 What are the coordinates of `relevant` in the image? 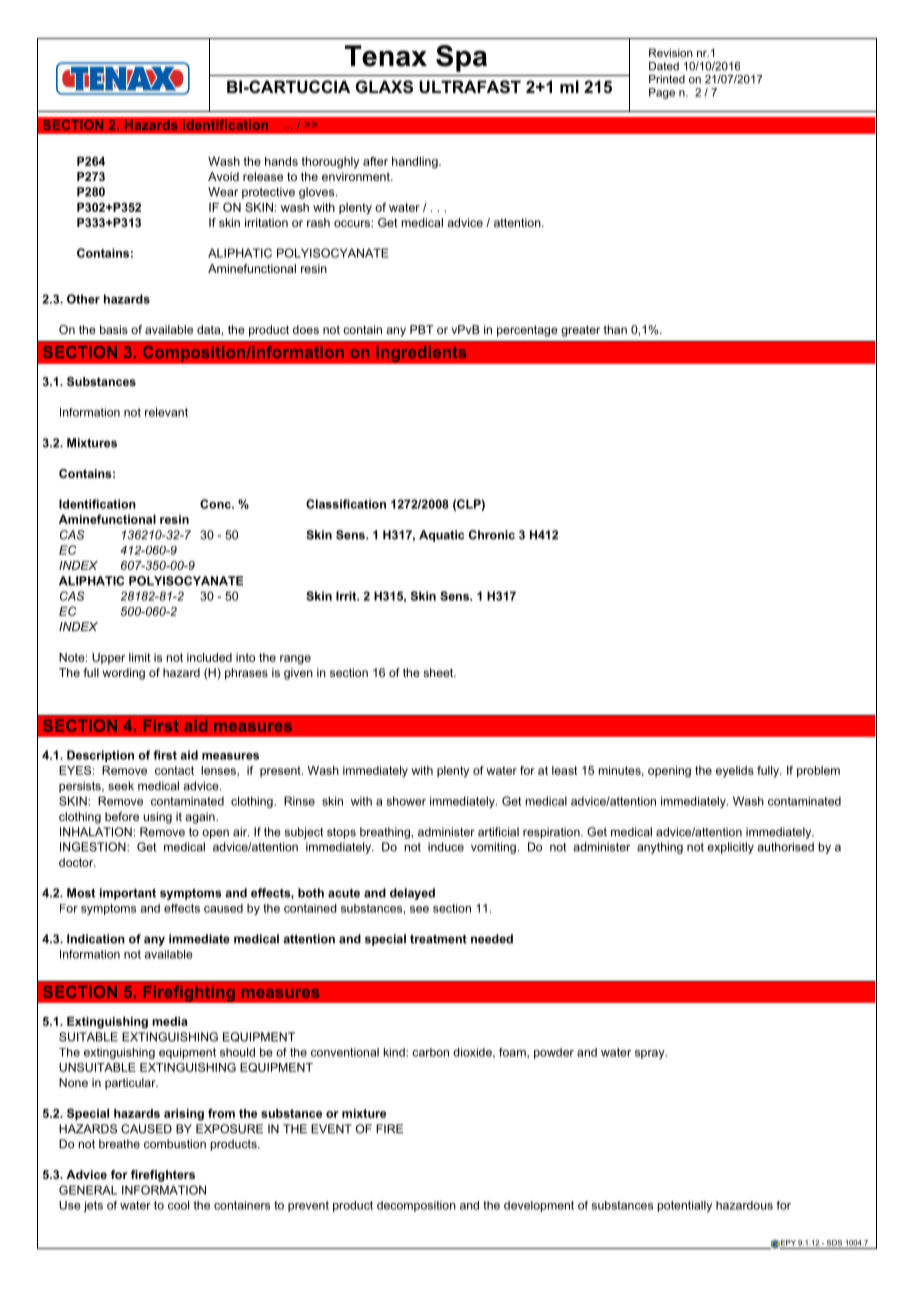 It's located at (166, 412).
